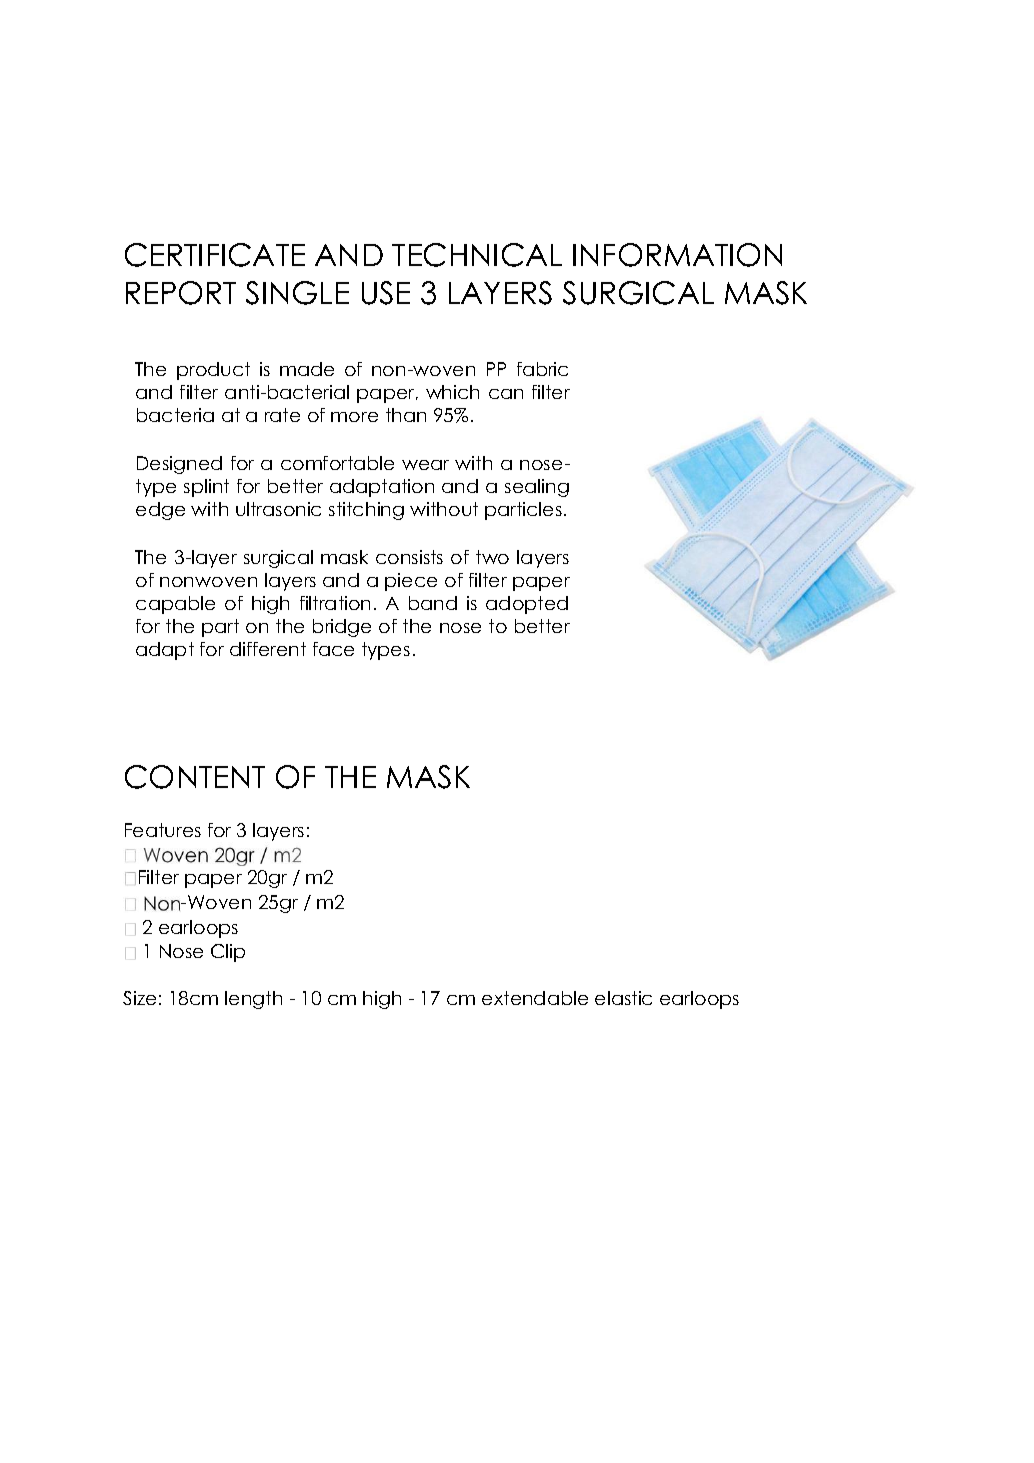  Describe the element at coordinates (175, 605) in the image. I see `capable` at that location.
